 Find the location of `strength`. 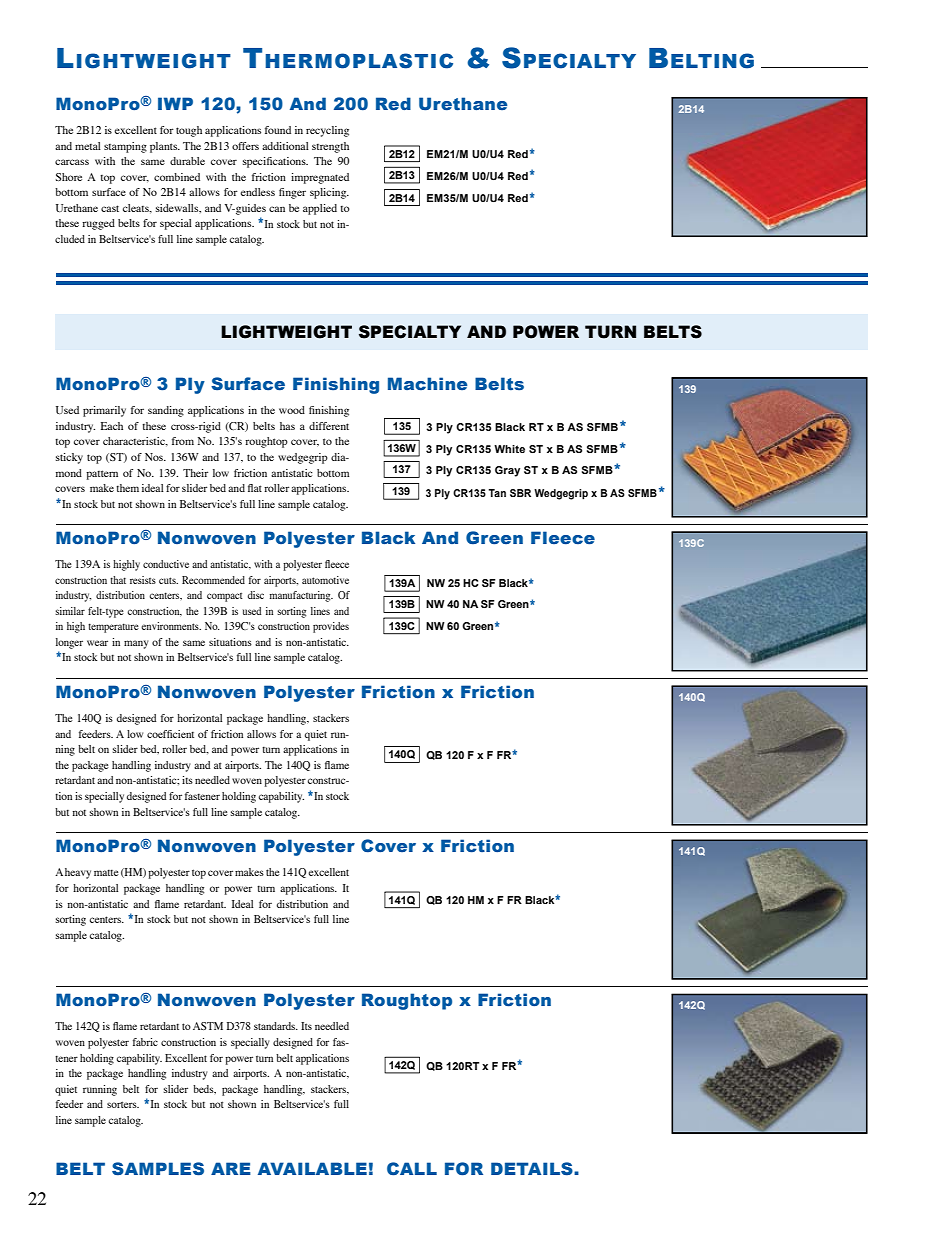

strength is located at coordinates (330, 147).
